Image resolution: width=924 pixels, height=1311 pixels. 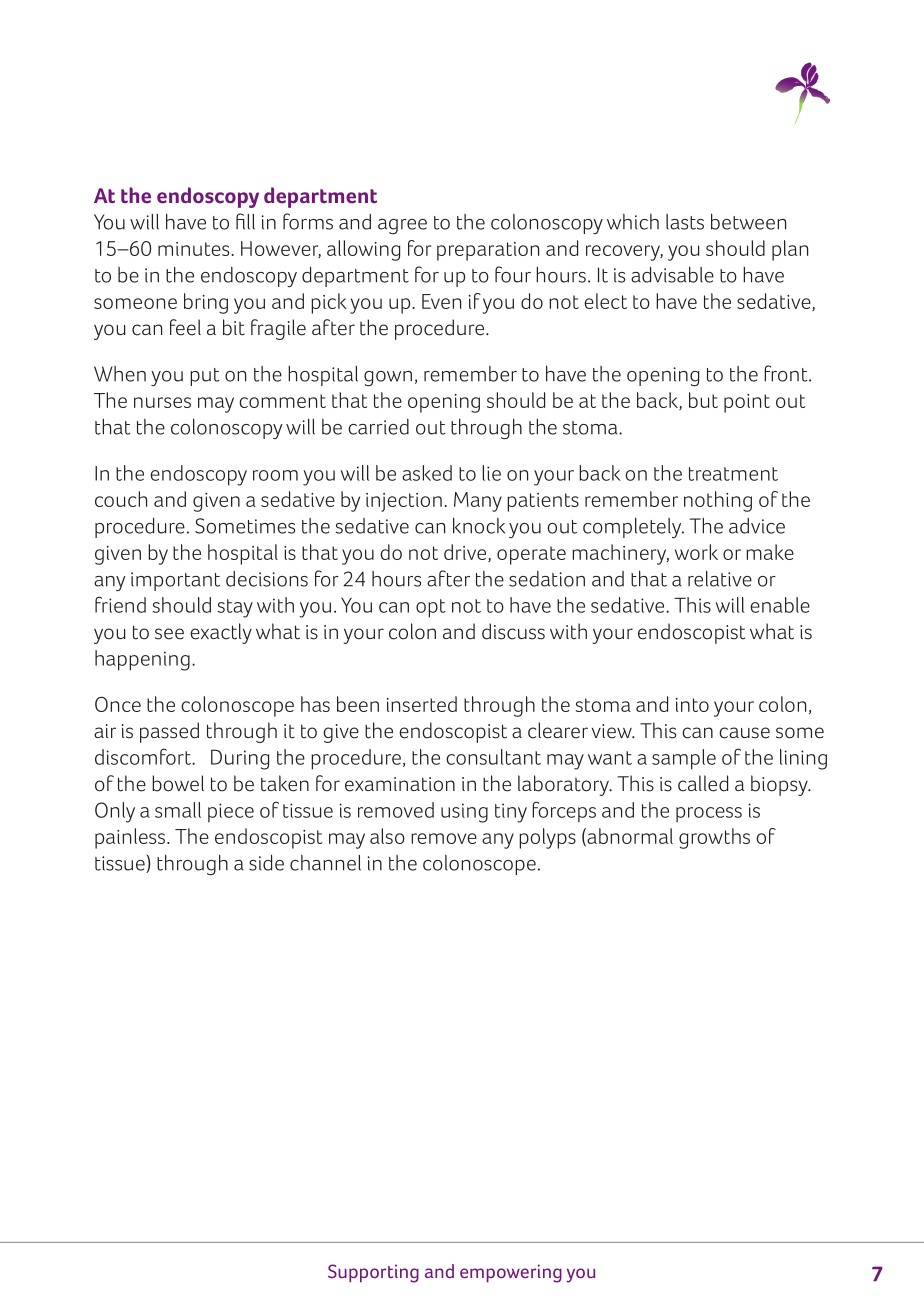 I want to click on Supporting, so click(x=373, y=1273).
